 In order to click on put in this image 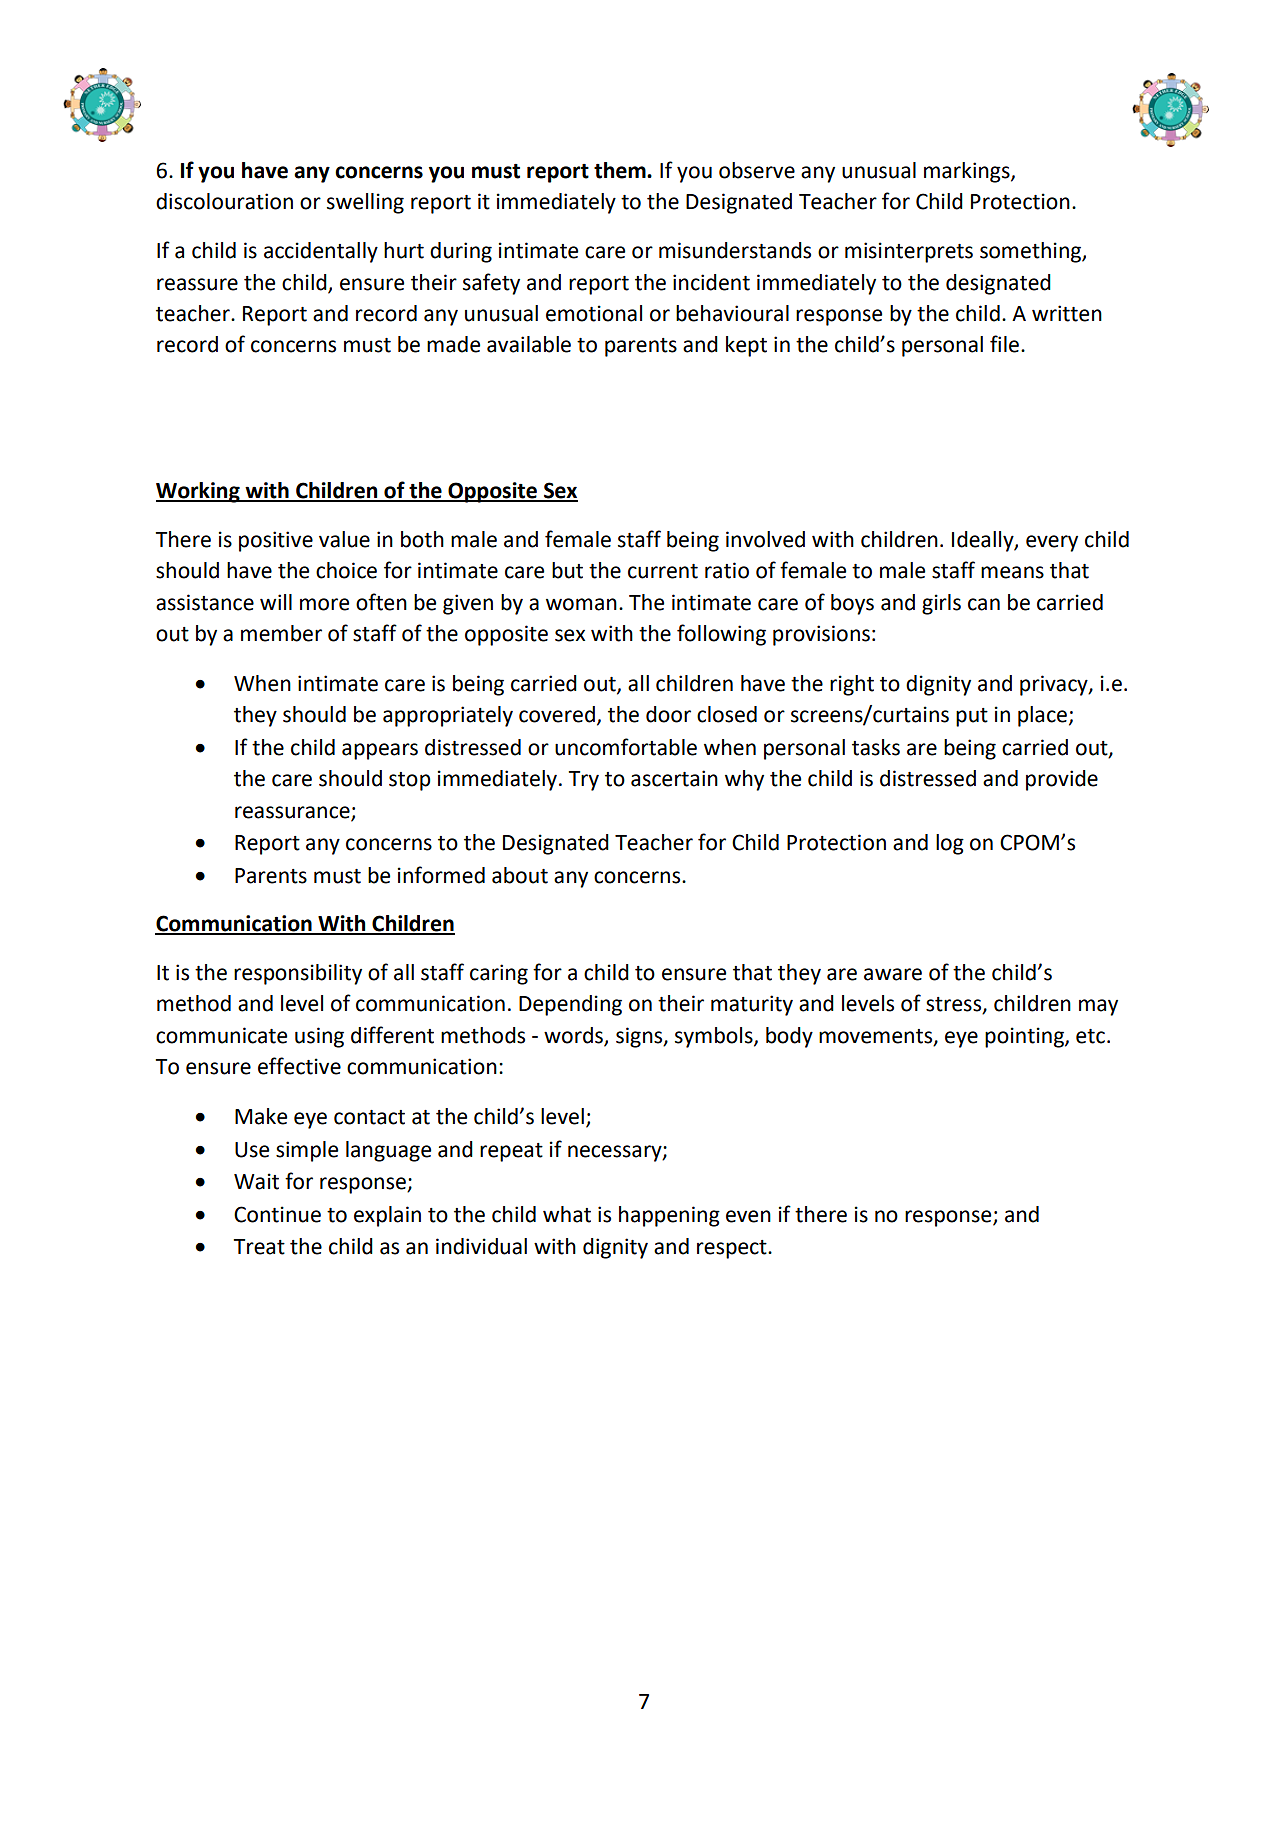, I will do `click(972, 717)`.
